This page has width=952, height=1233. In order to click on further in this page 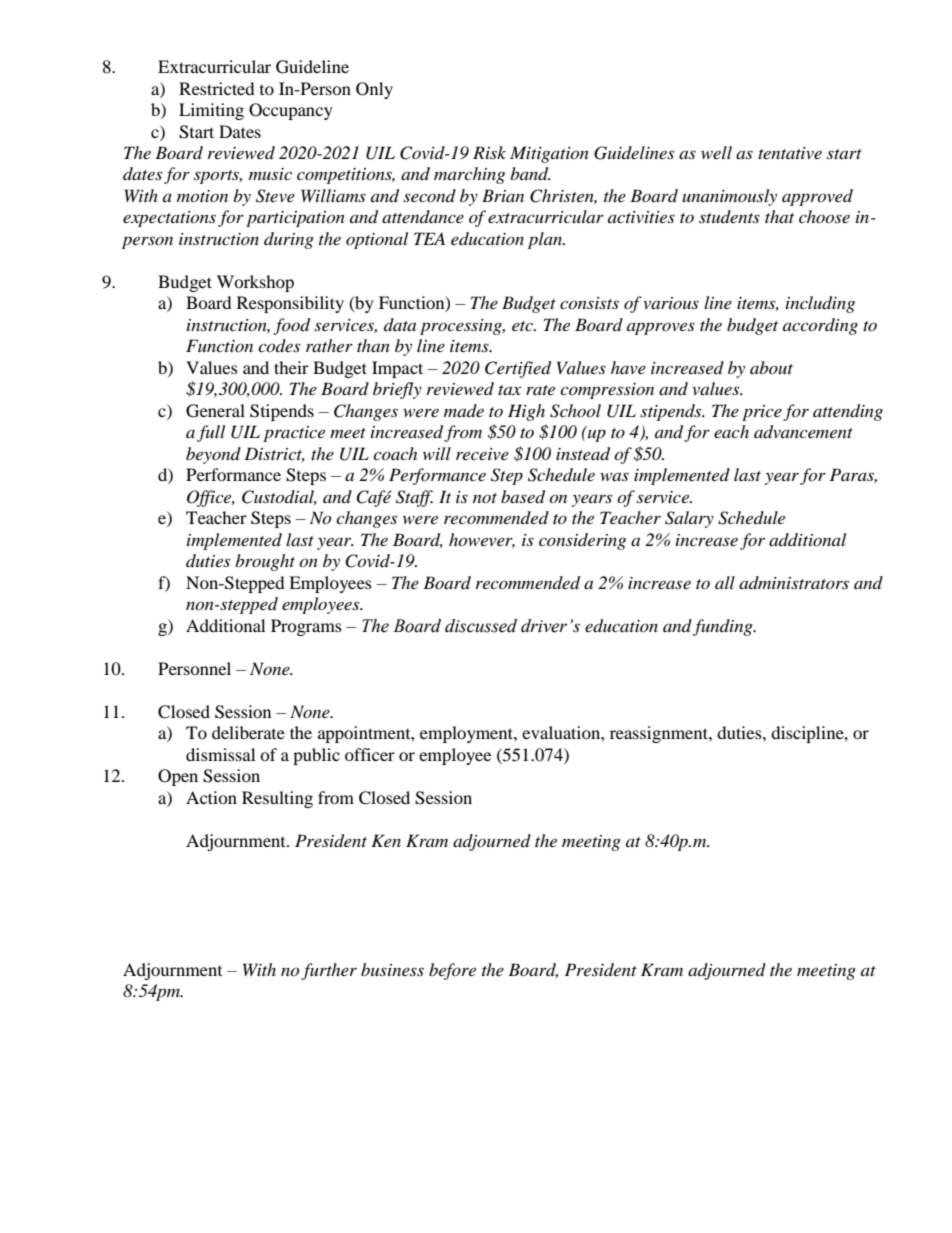, I will do `click(329, 971)`.
